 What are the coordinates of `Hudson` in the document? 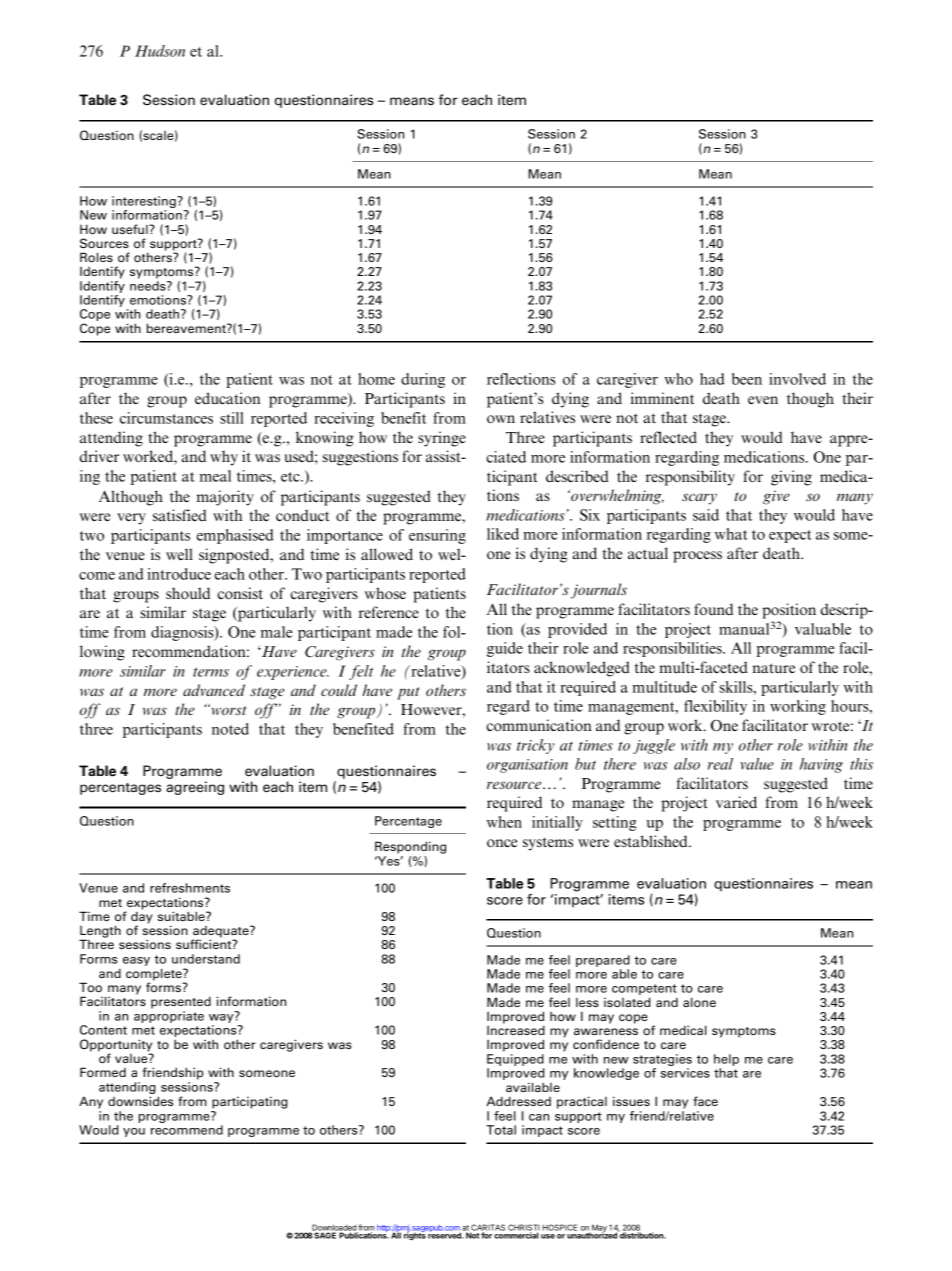 It's located at (160, 51).
